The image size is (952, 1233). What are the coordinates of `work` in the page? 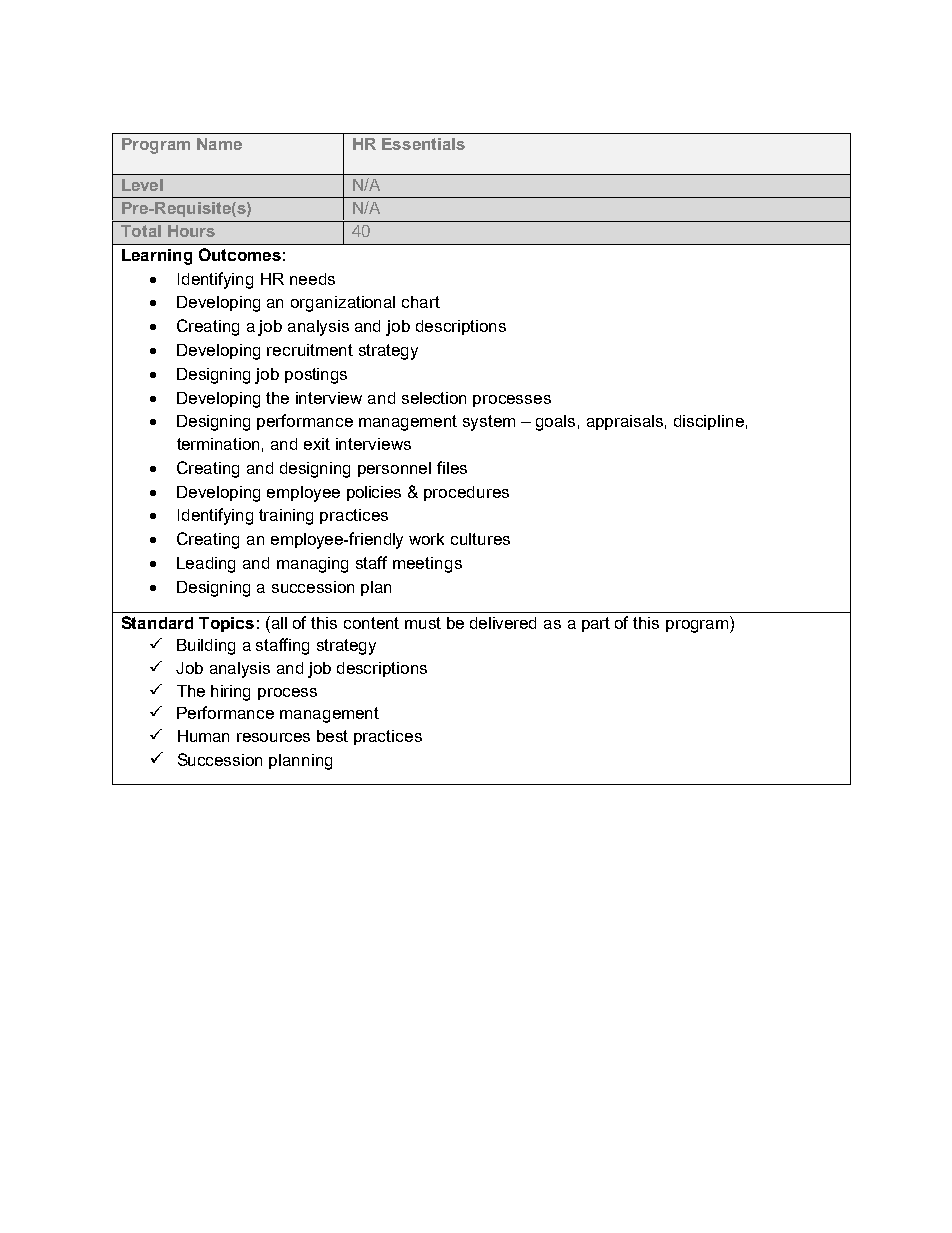 It's located at (426, 539).
